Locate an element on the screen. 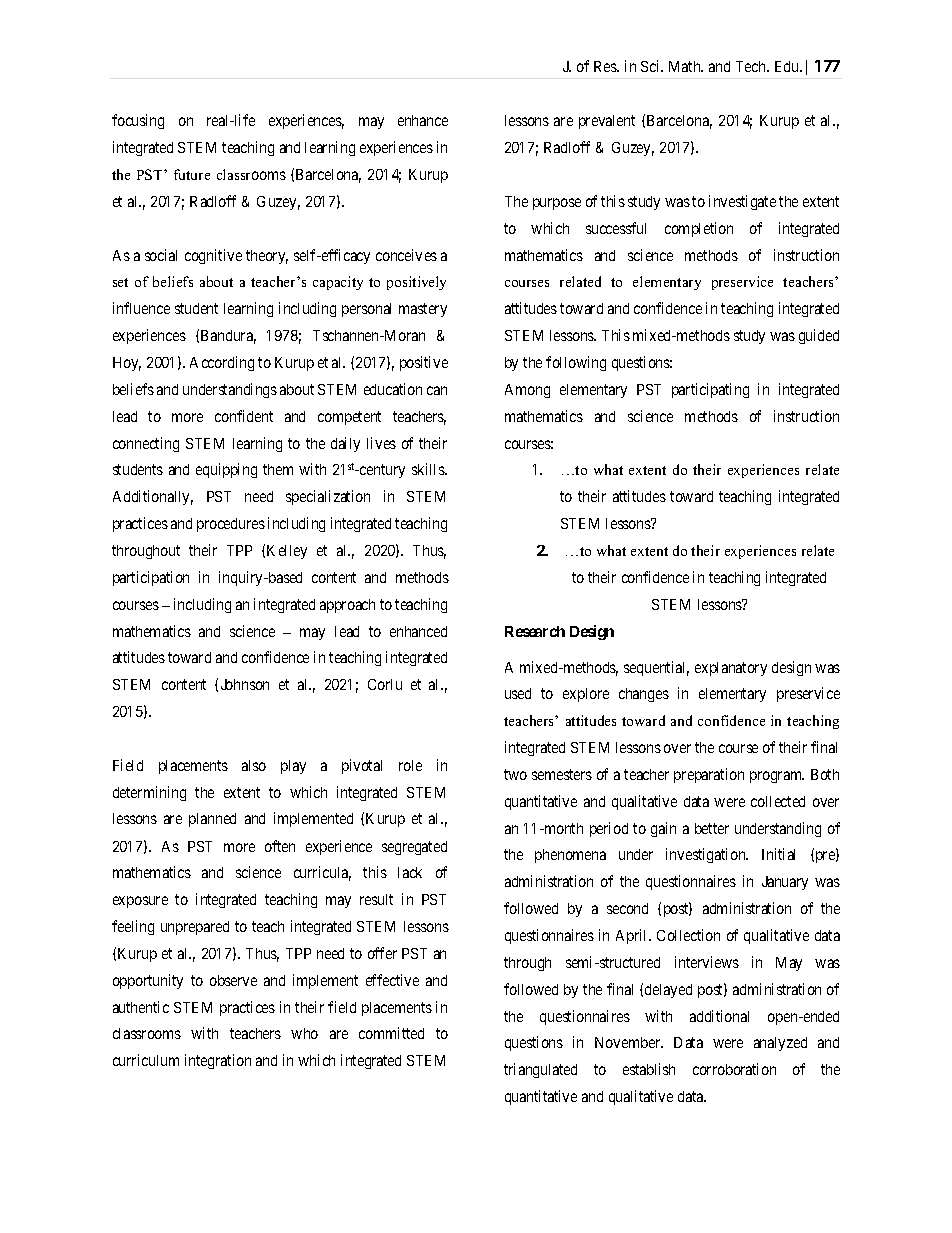 This screenshot has height=1233, width=952. explanatory is located at coordinates (731, 669).
